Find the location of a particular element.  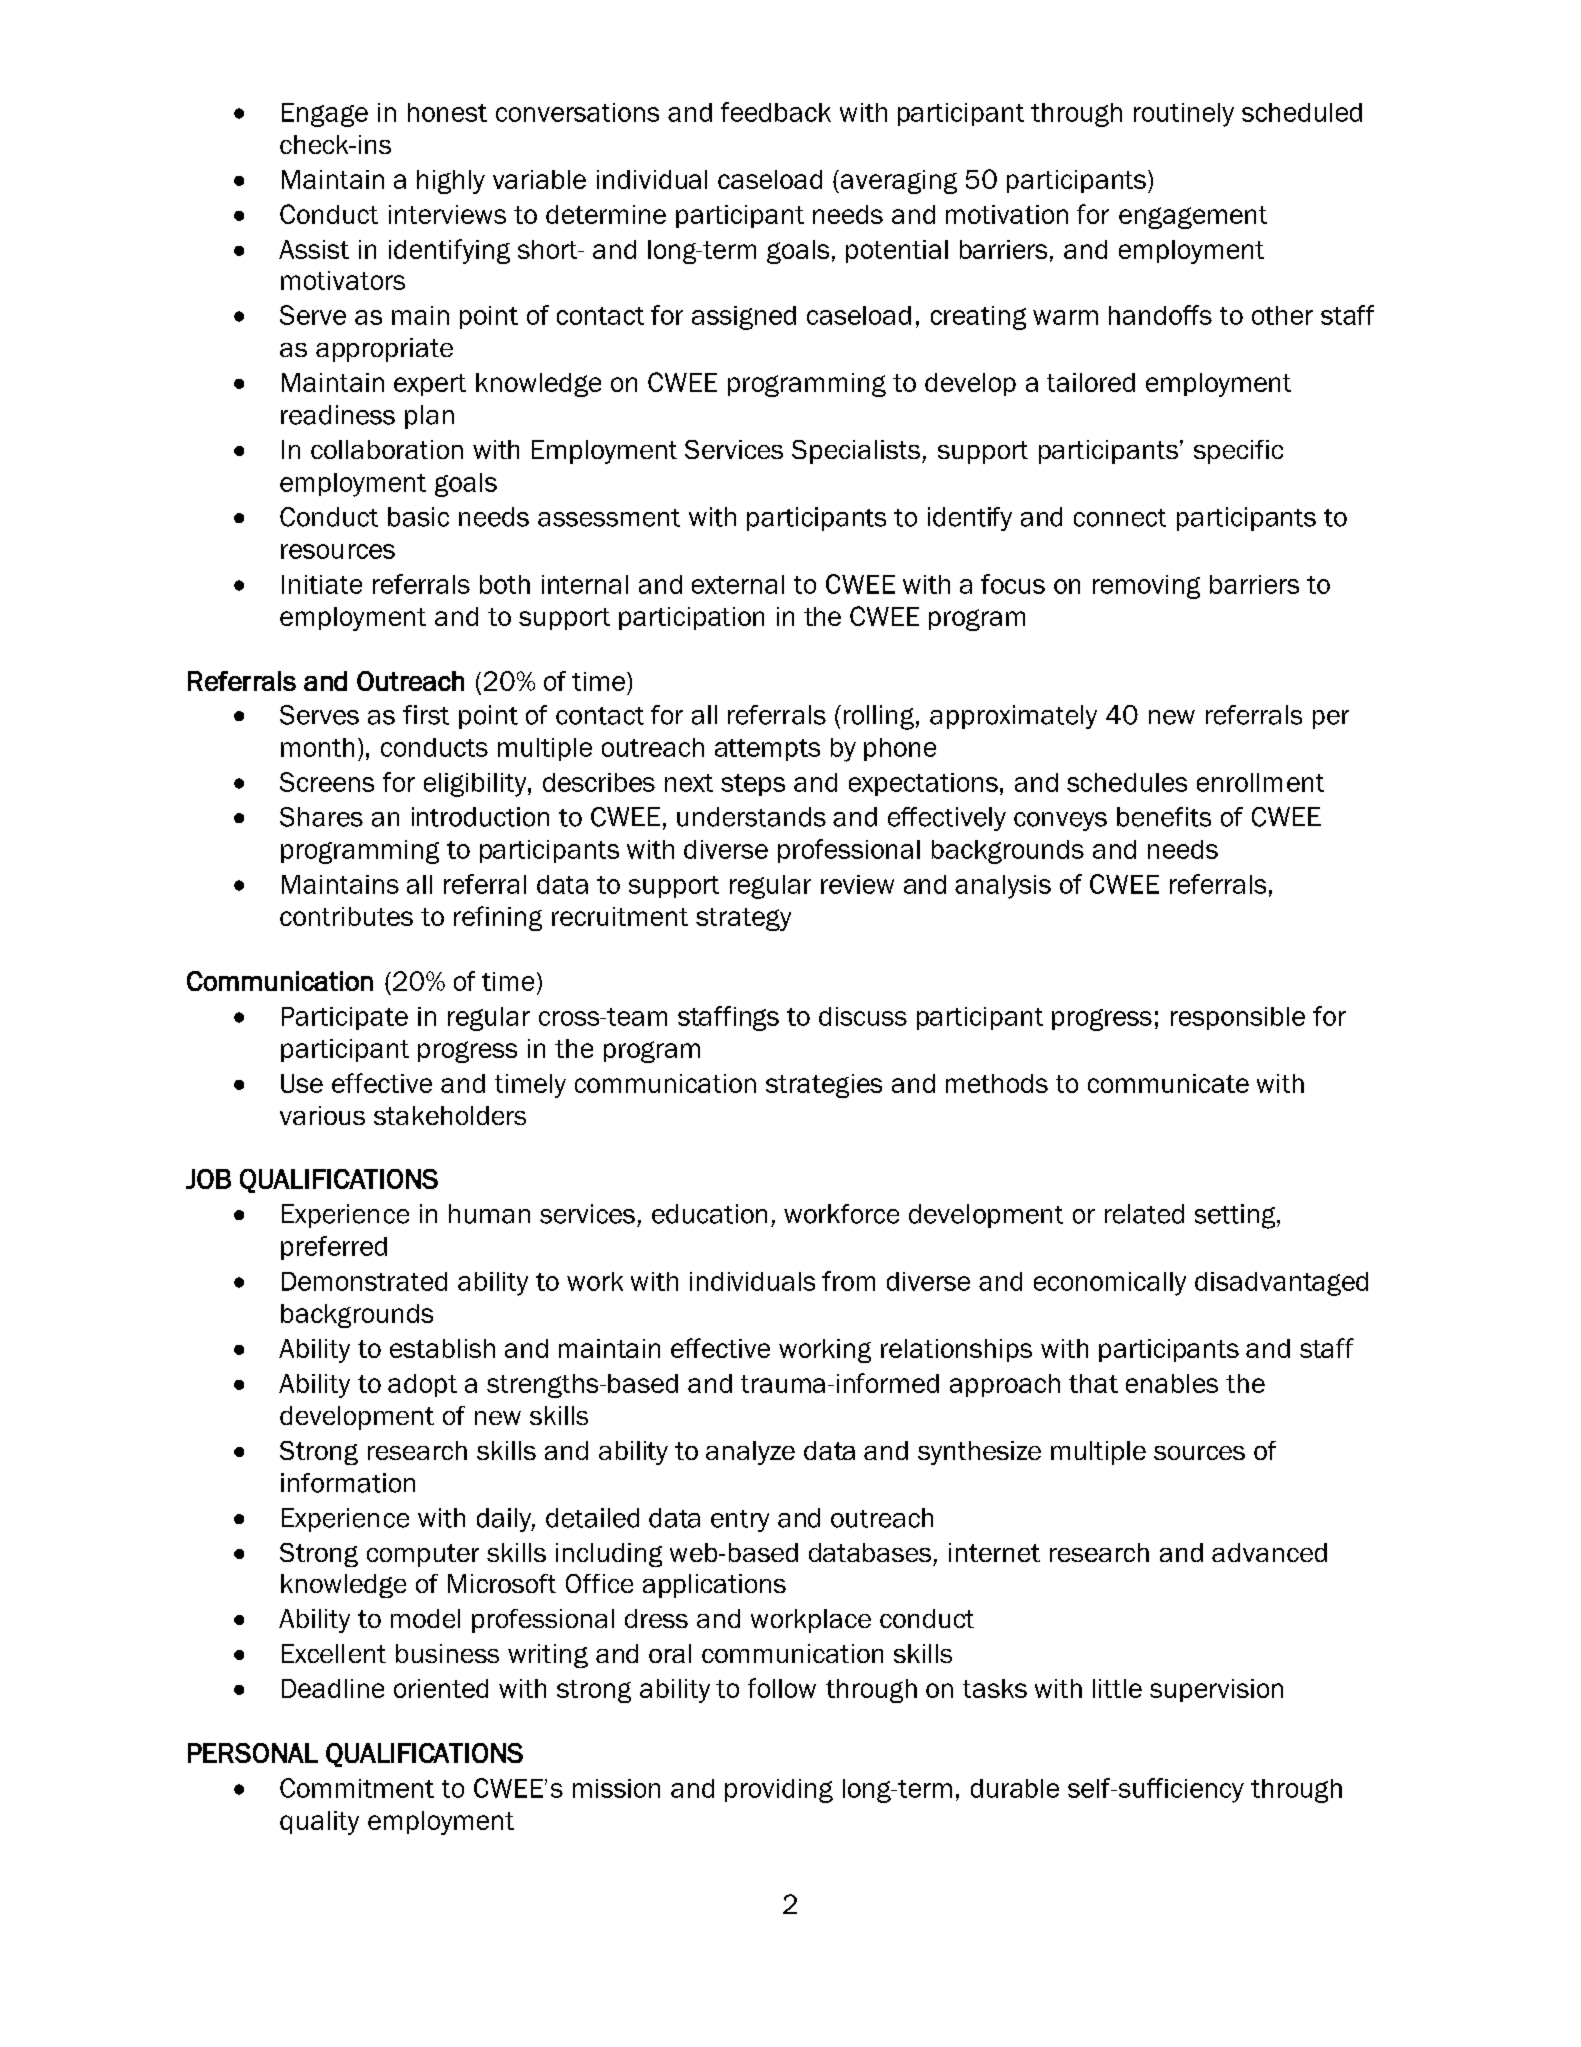

Participate is located at coordinates (345, 1018).
